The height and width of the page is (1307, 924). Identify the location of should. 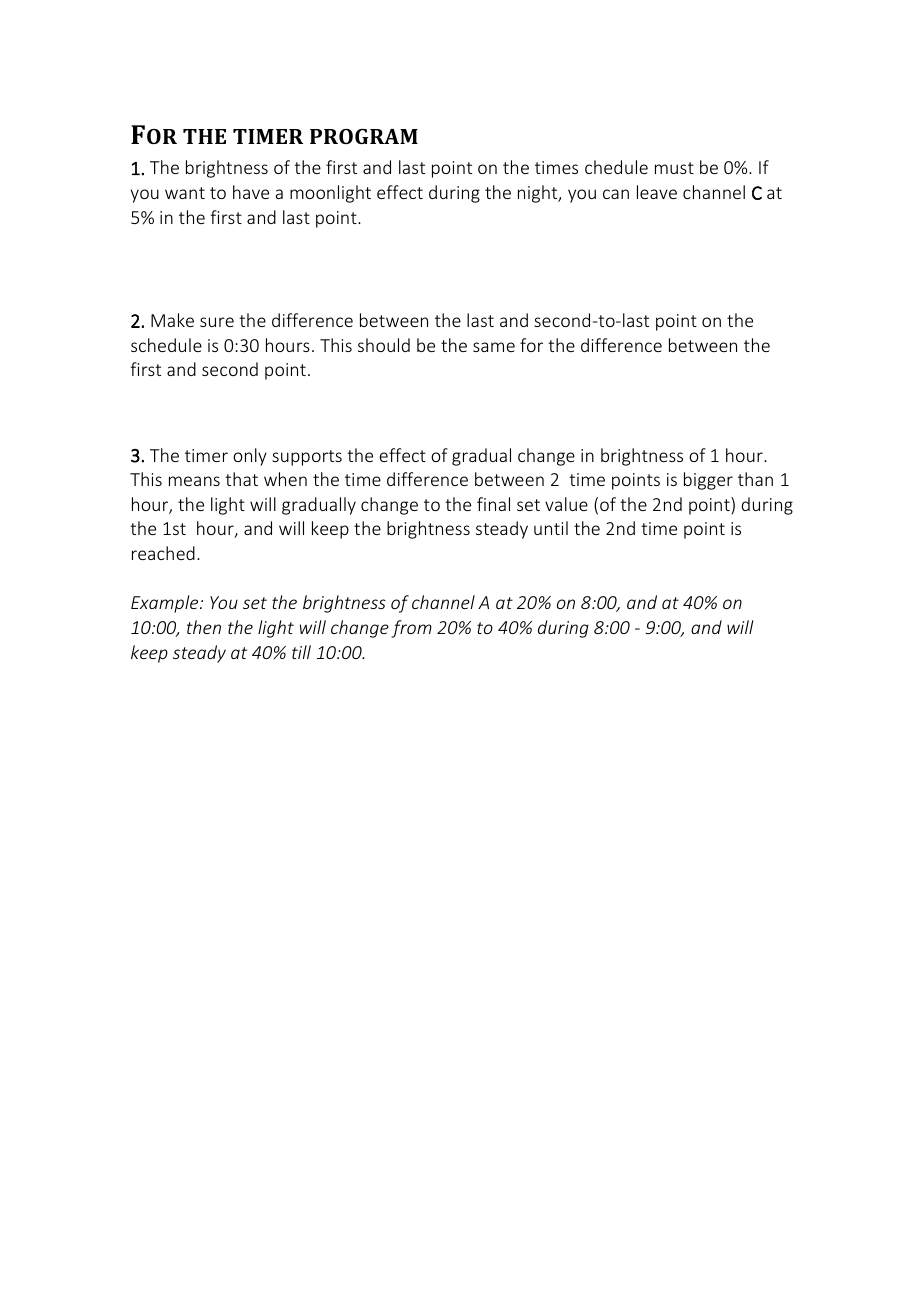
(384, 345).
